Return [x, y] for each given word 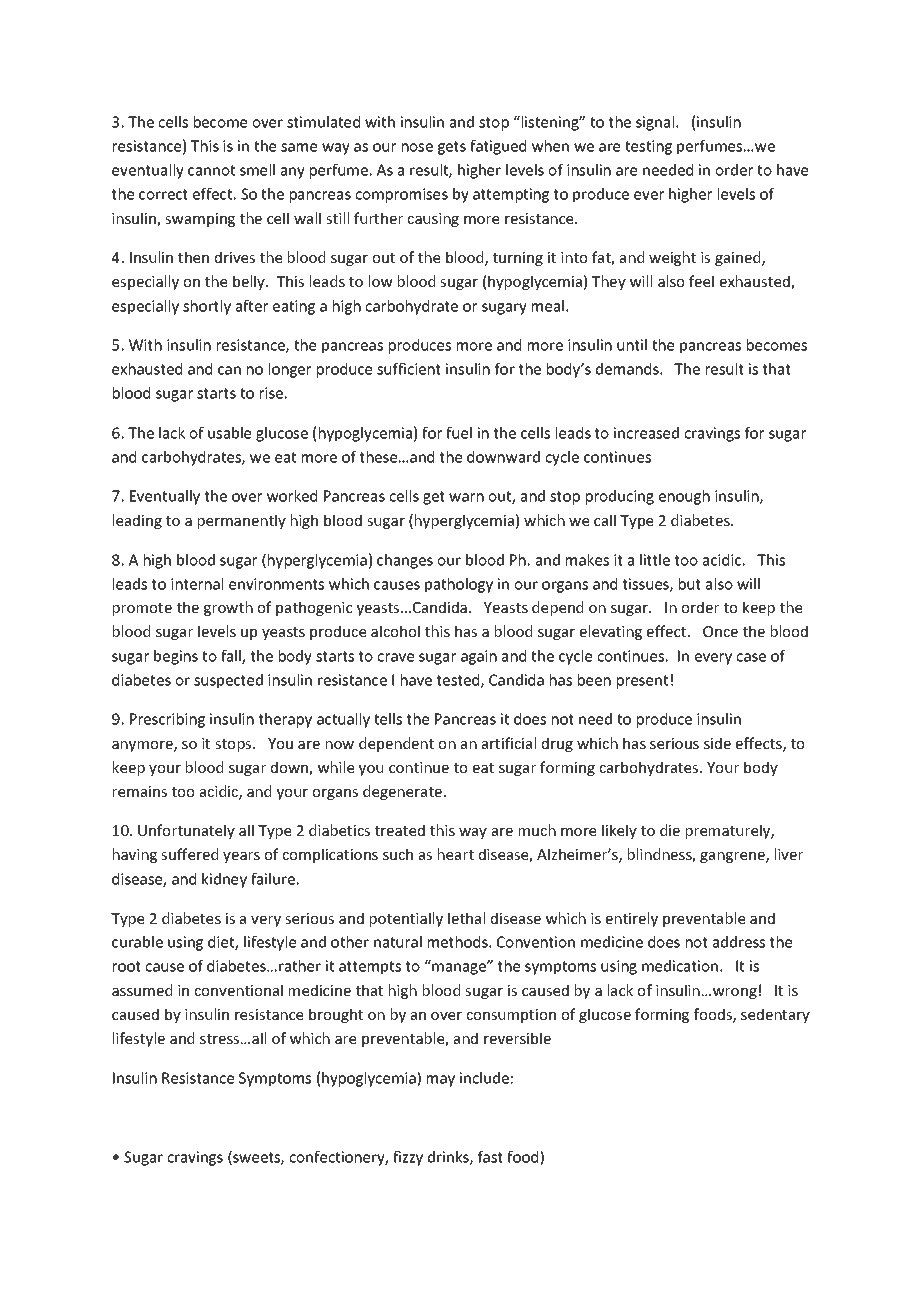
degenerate [402, 792]
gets [452, 148]
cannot [211, 170]
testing [648, 147]
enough [684, 497]
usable [229, 433]
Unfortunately [186, 831]
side [717, 743]
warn [466, 497]
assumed [142, 990]
